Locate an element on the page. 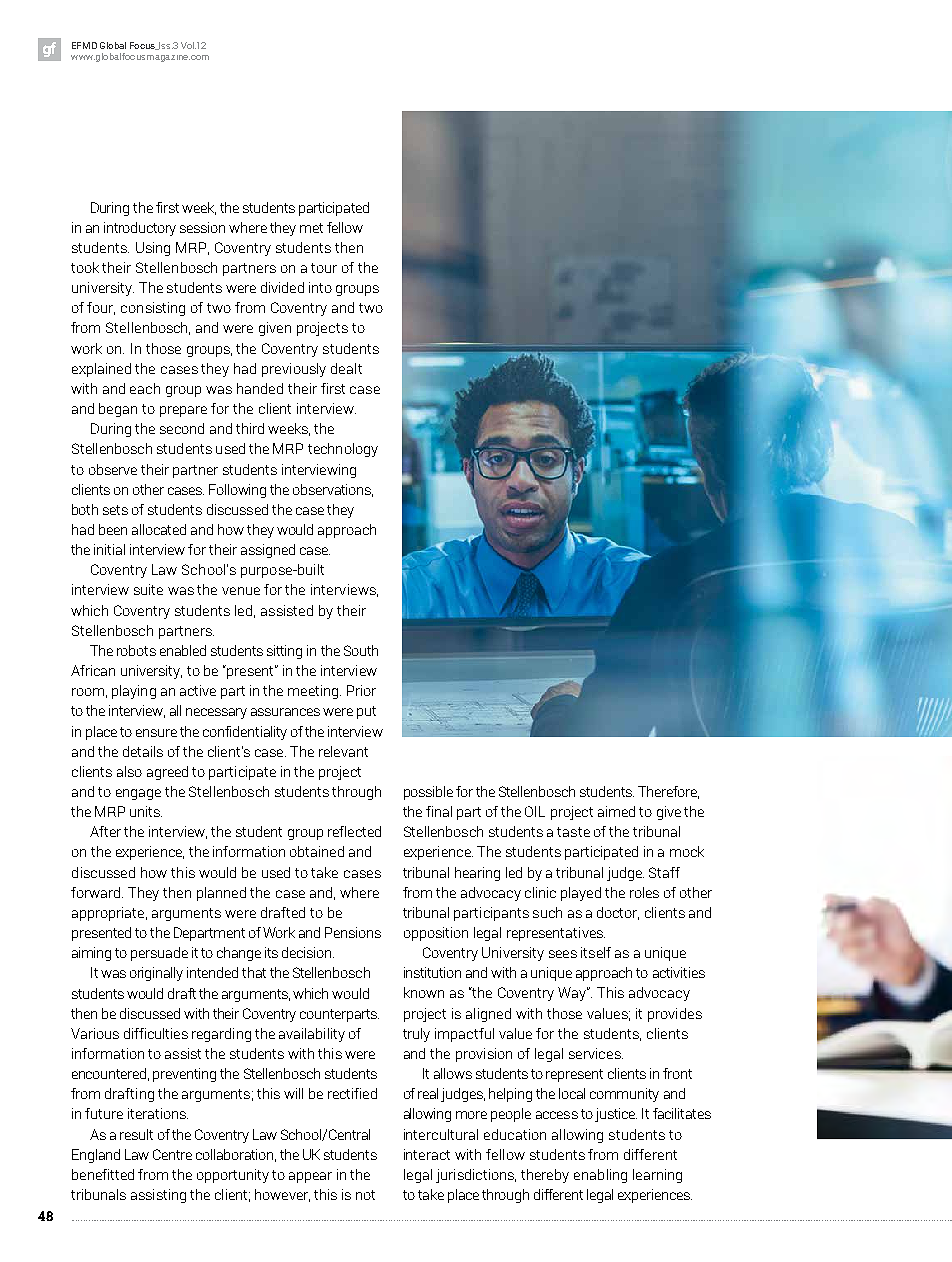 The image size is (952, 1262). tour is located at coordinates (324, 268).
